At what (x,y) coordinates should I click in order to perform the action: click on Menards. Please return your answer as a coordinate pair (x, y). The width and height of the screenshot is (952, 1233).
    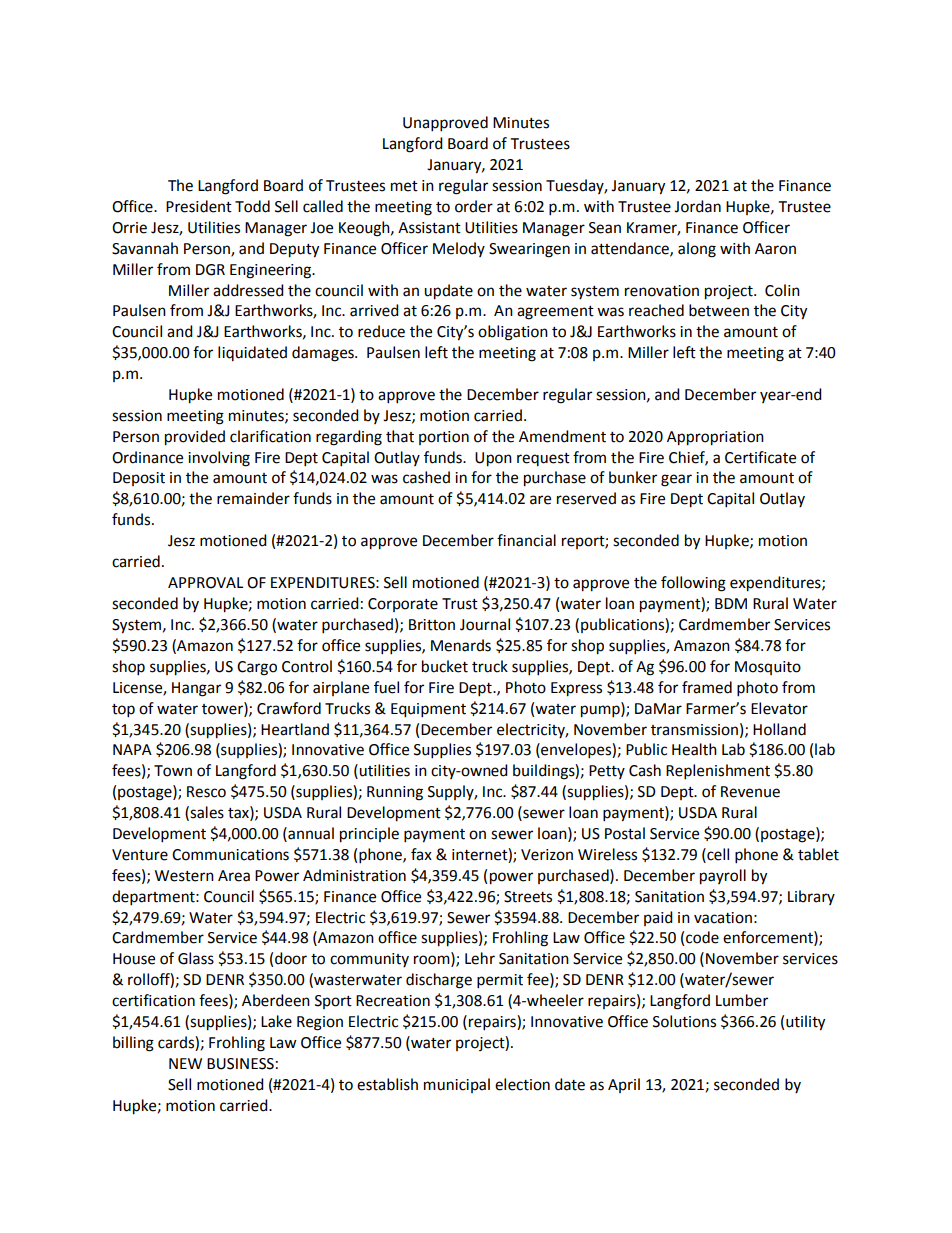
    Looking at the image, I should click on (461, 645).
